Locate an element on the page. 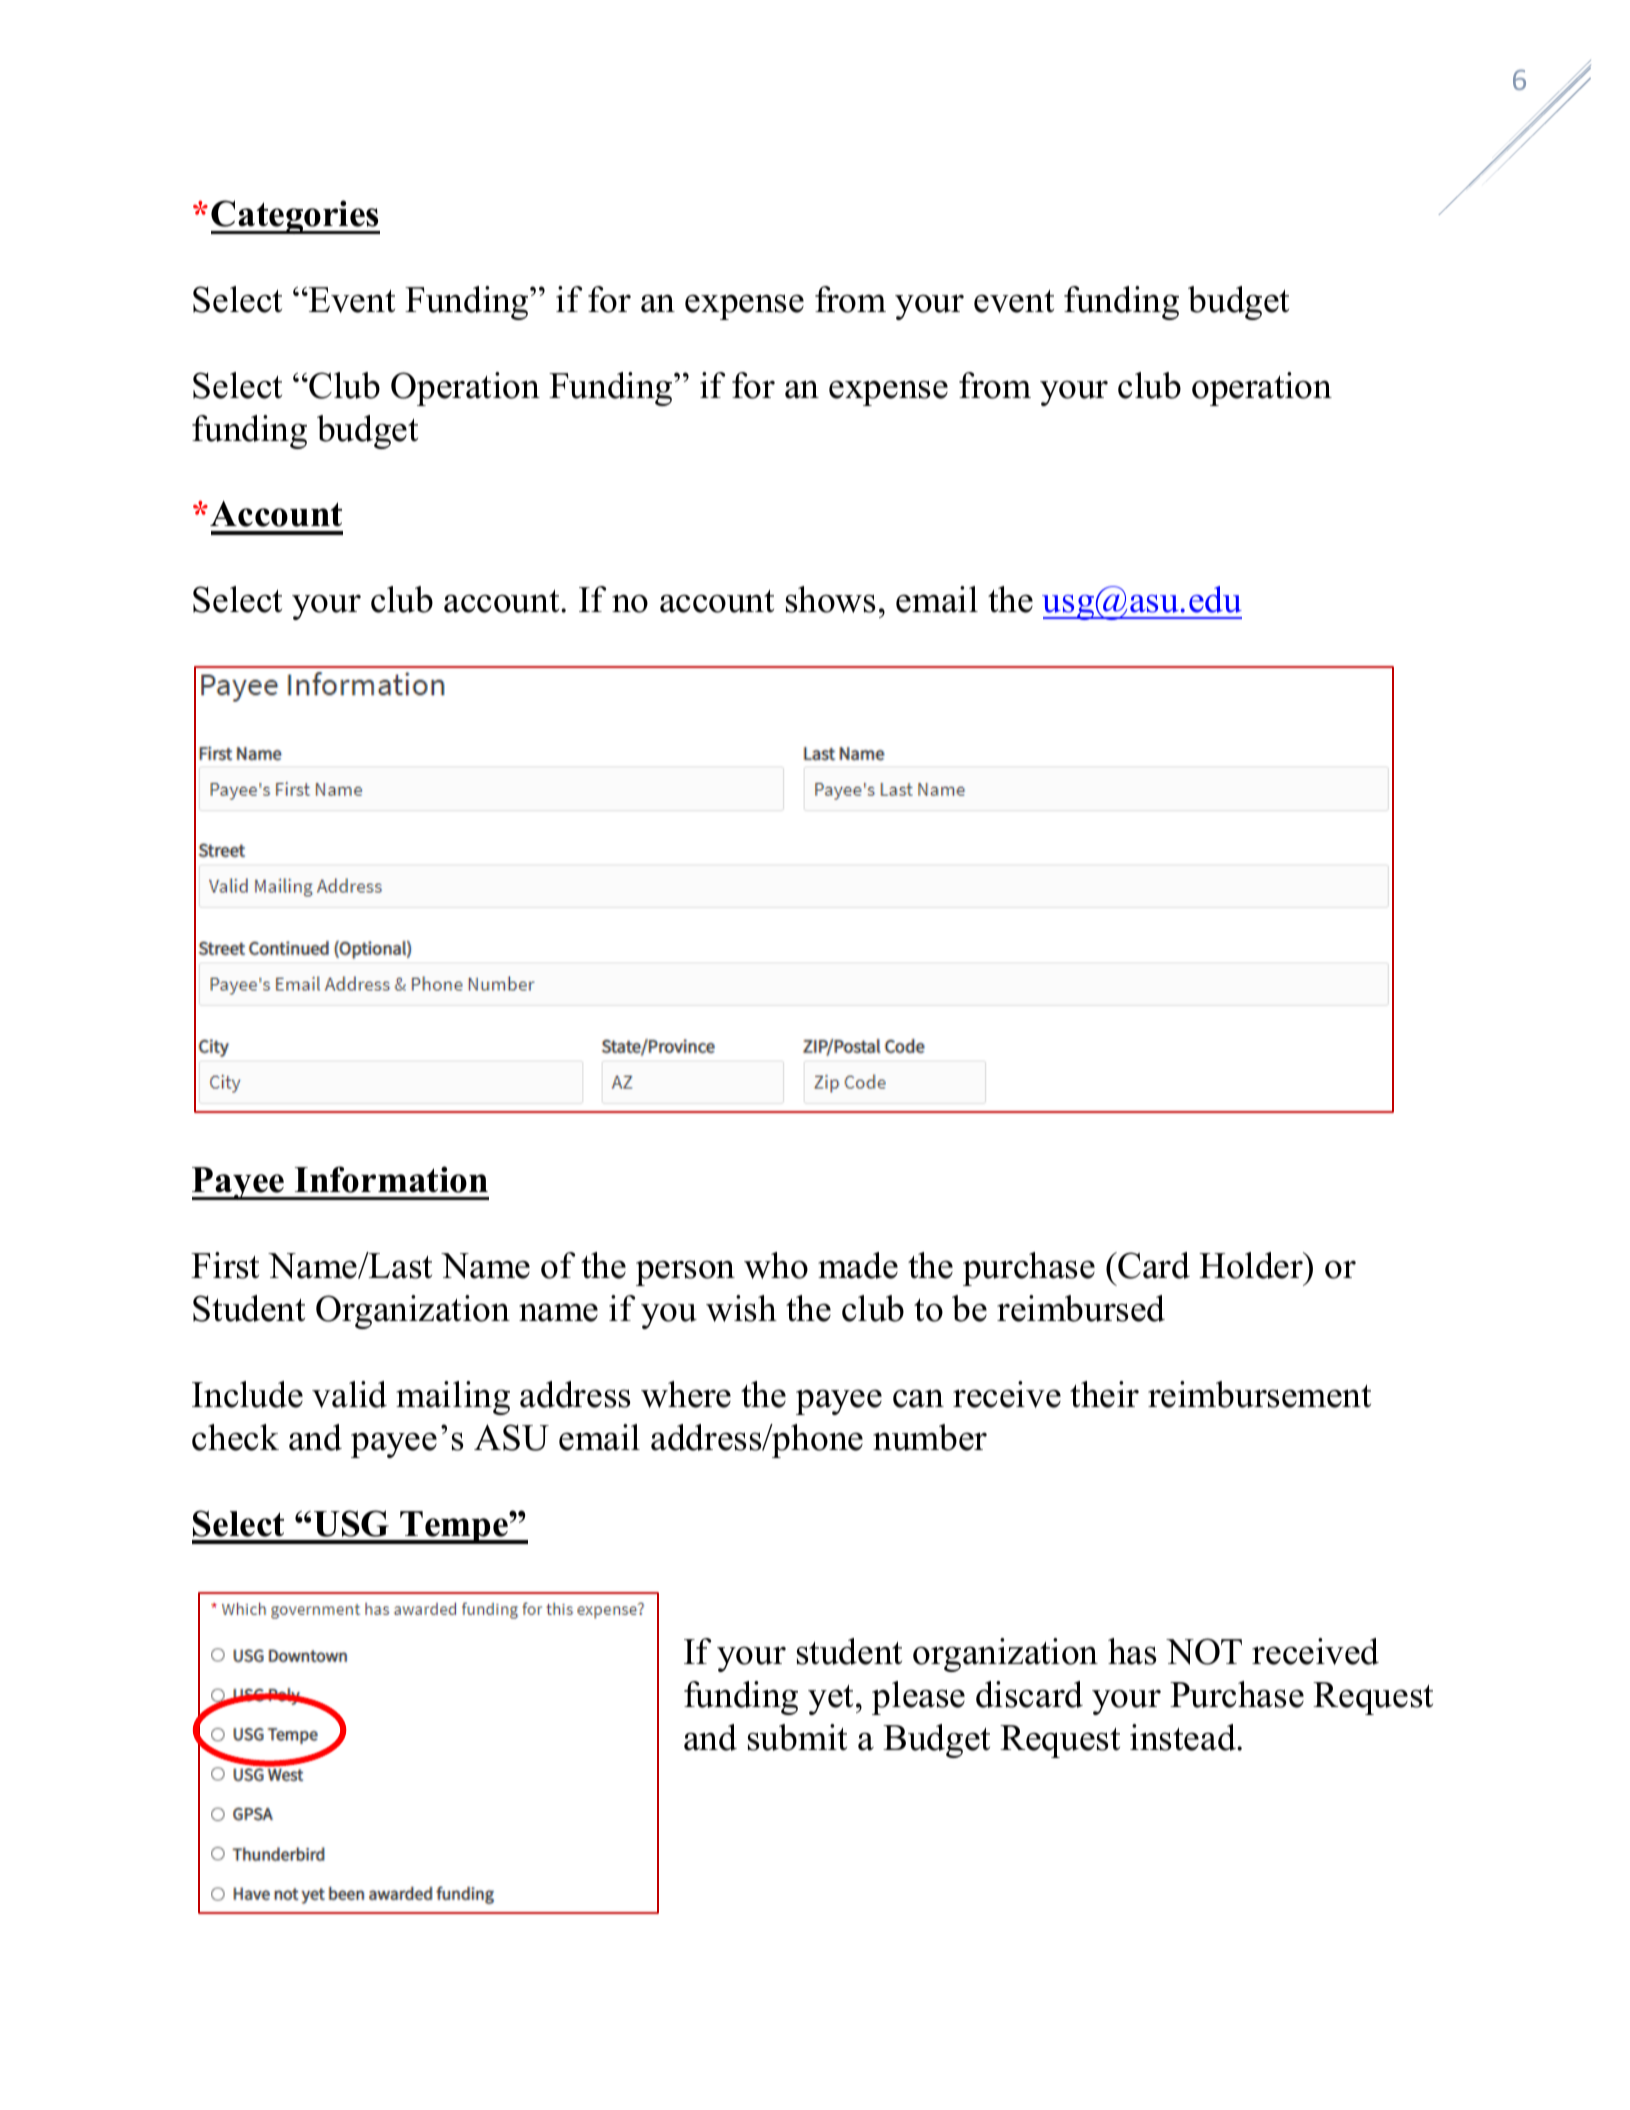 The image size is (1630, 2110). Information is located at coordinates (391, 1179).
